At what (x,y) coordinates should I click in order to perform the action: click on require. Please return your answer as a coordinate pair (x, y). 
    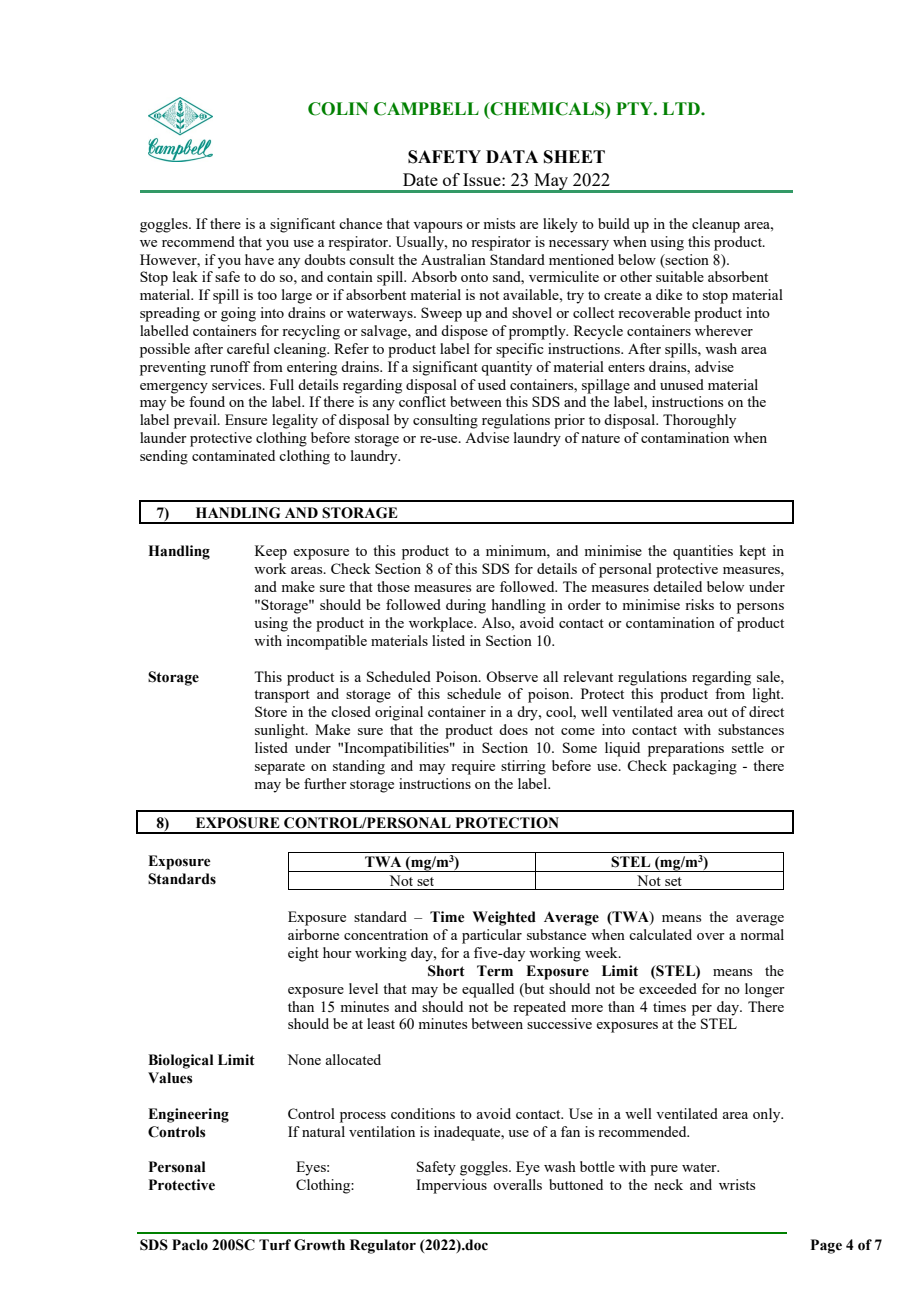
    Looking at the image, I should click on (473, 767).
